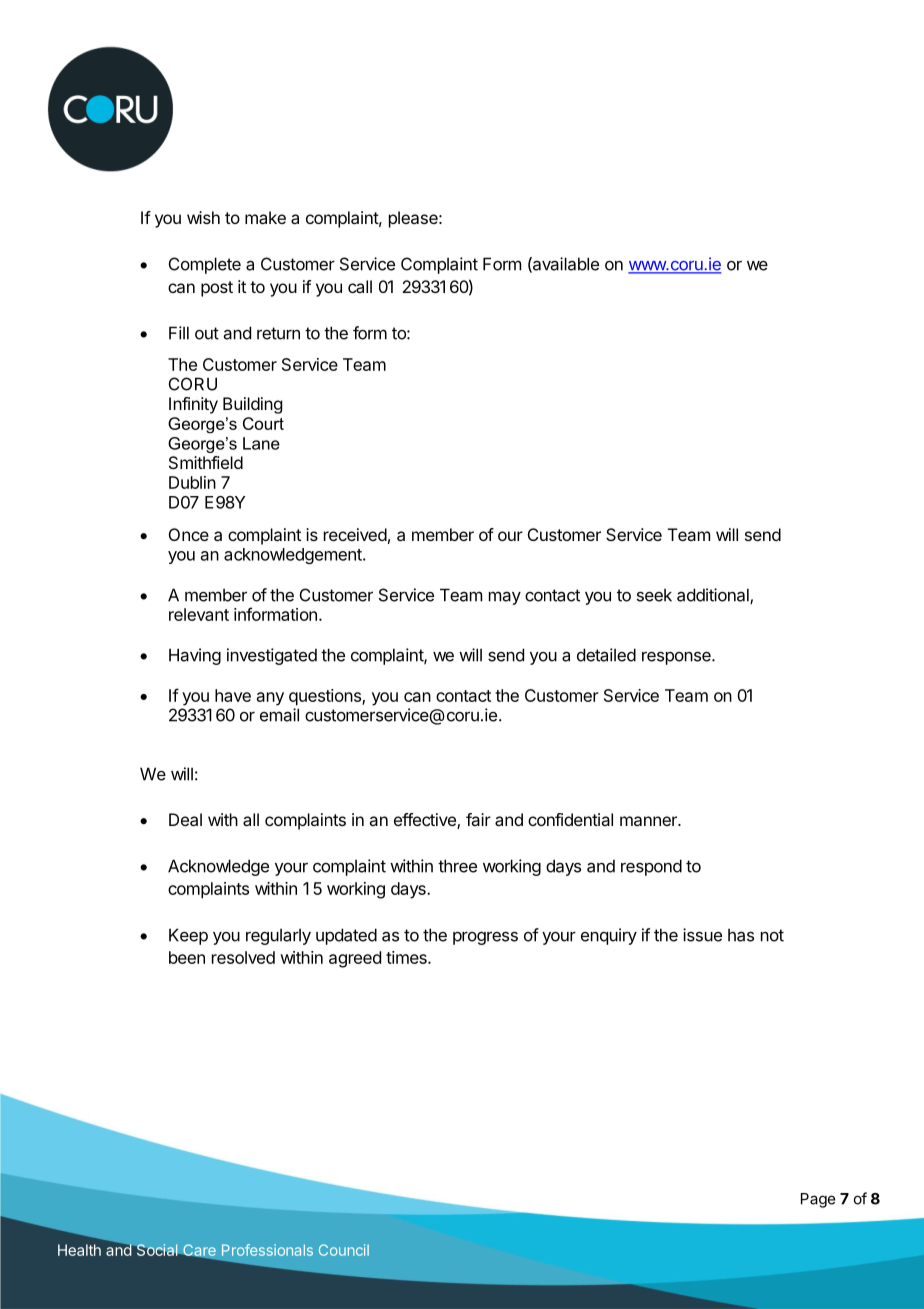  What do you see at coordinates (649, 821) in the image?
I see `manner` at bounding box center [649, 821].
